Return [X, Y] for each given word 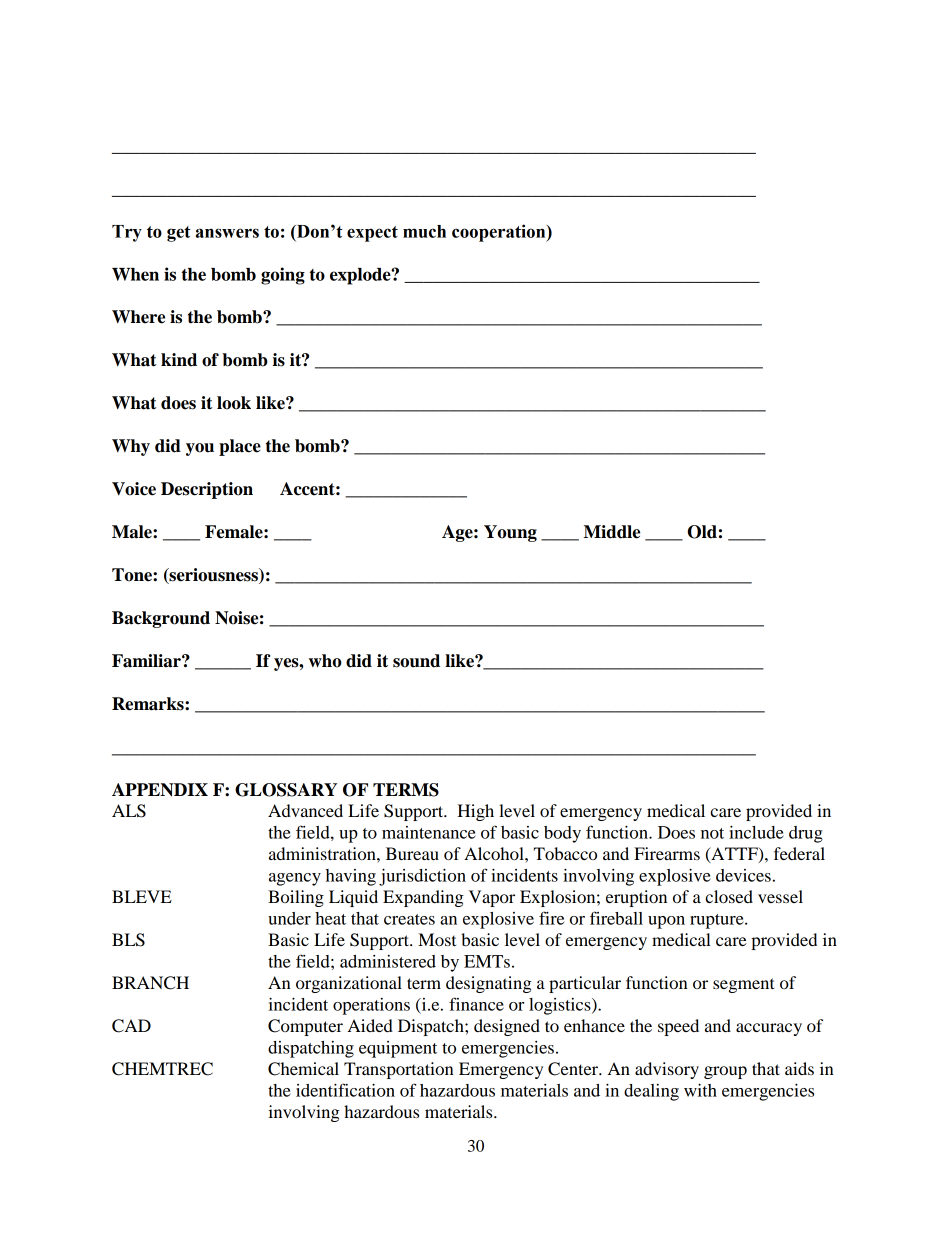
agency [295, 879]
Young [510, 533]
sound [416, 661]
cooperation [500, 233]
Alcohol [495, 853]
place [240, 447]
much [424, 231]
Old [702, 532]
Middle [612, 532]
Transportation [399, 1070]
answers [227, 233]
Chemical [303, 1069]
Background [161, 619]
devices [743, 875]
